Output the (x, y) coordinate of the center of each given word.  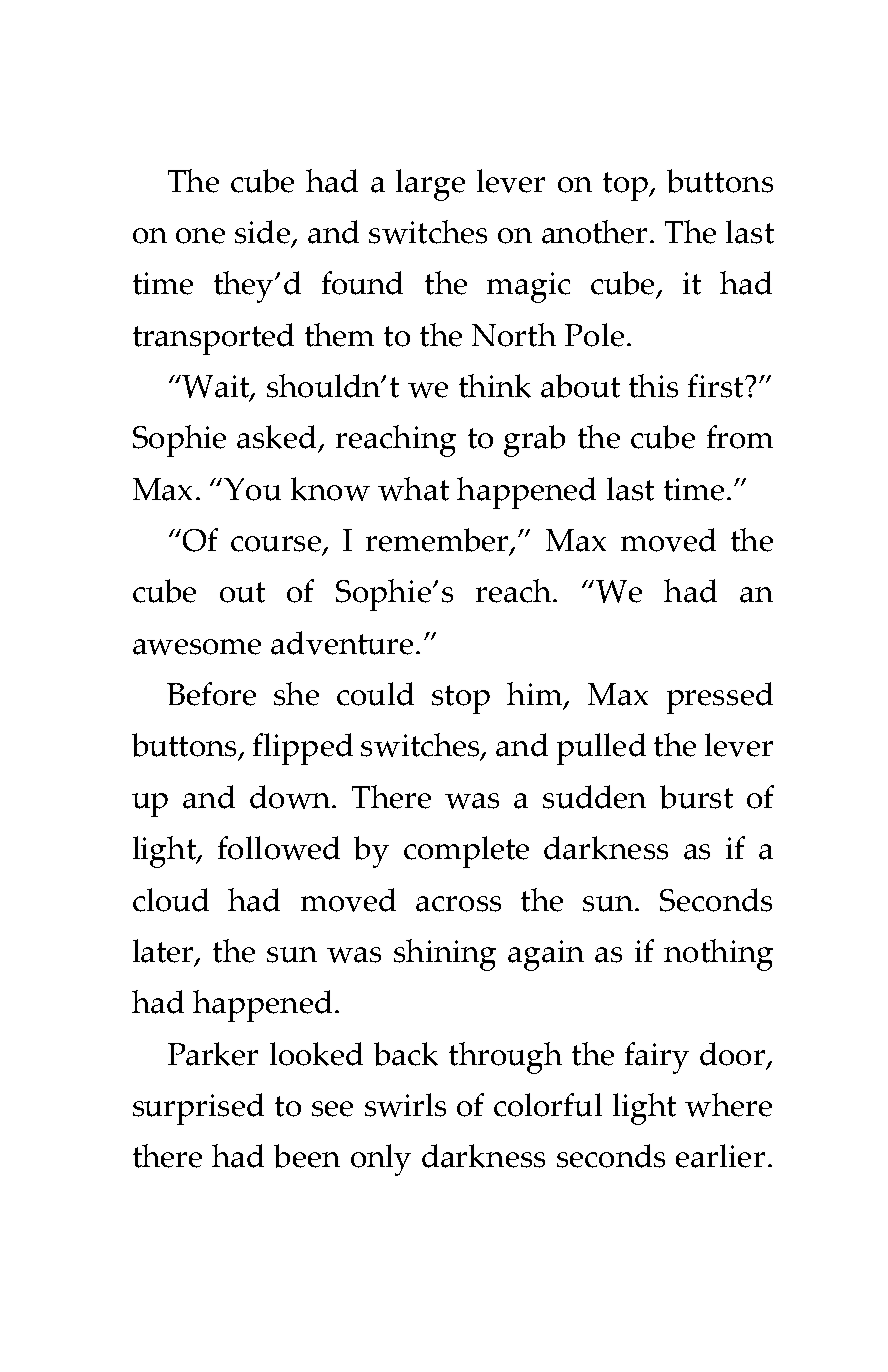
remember (438, 541)
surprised (198, 1109)
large (430, 185)
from (740, 437)
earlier (720, 1156)
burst (696, 797)
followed (279, 848)
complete (466, 852)
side (262, 232)
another (594, 232)
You (252, 489)
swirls (405, 1105)
